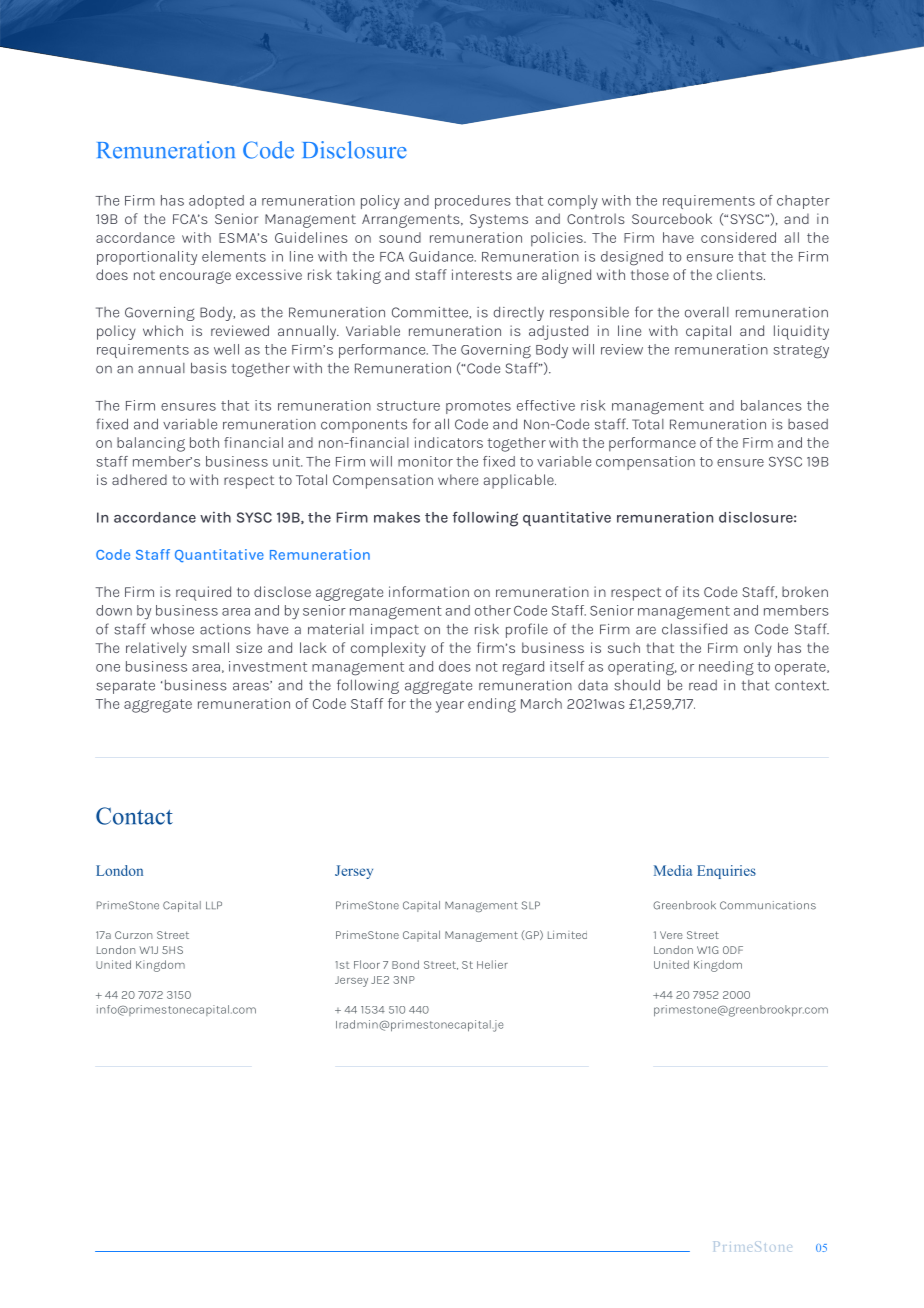 Image resolution: width=924 pixels, height=1308 pixels. Describe the element at coordinates (703, 685) in the screenshot. I see `read` at that location.
